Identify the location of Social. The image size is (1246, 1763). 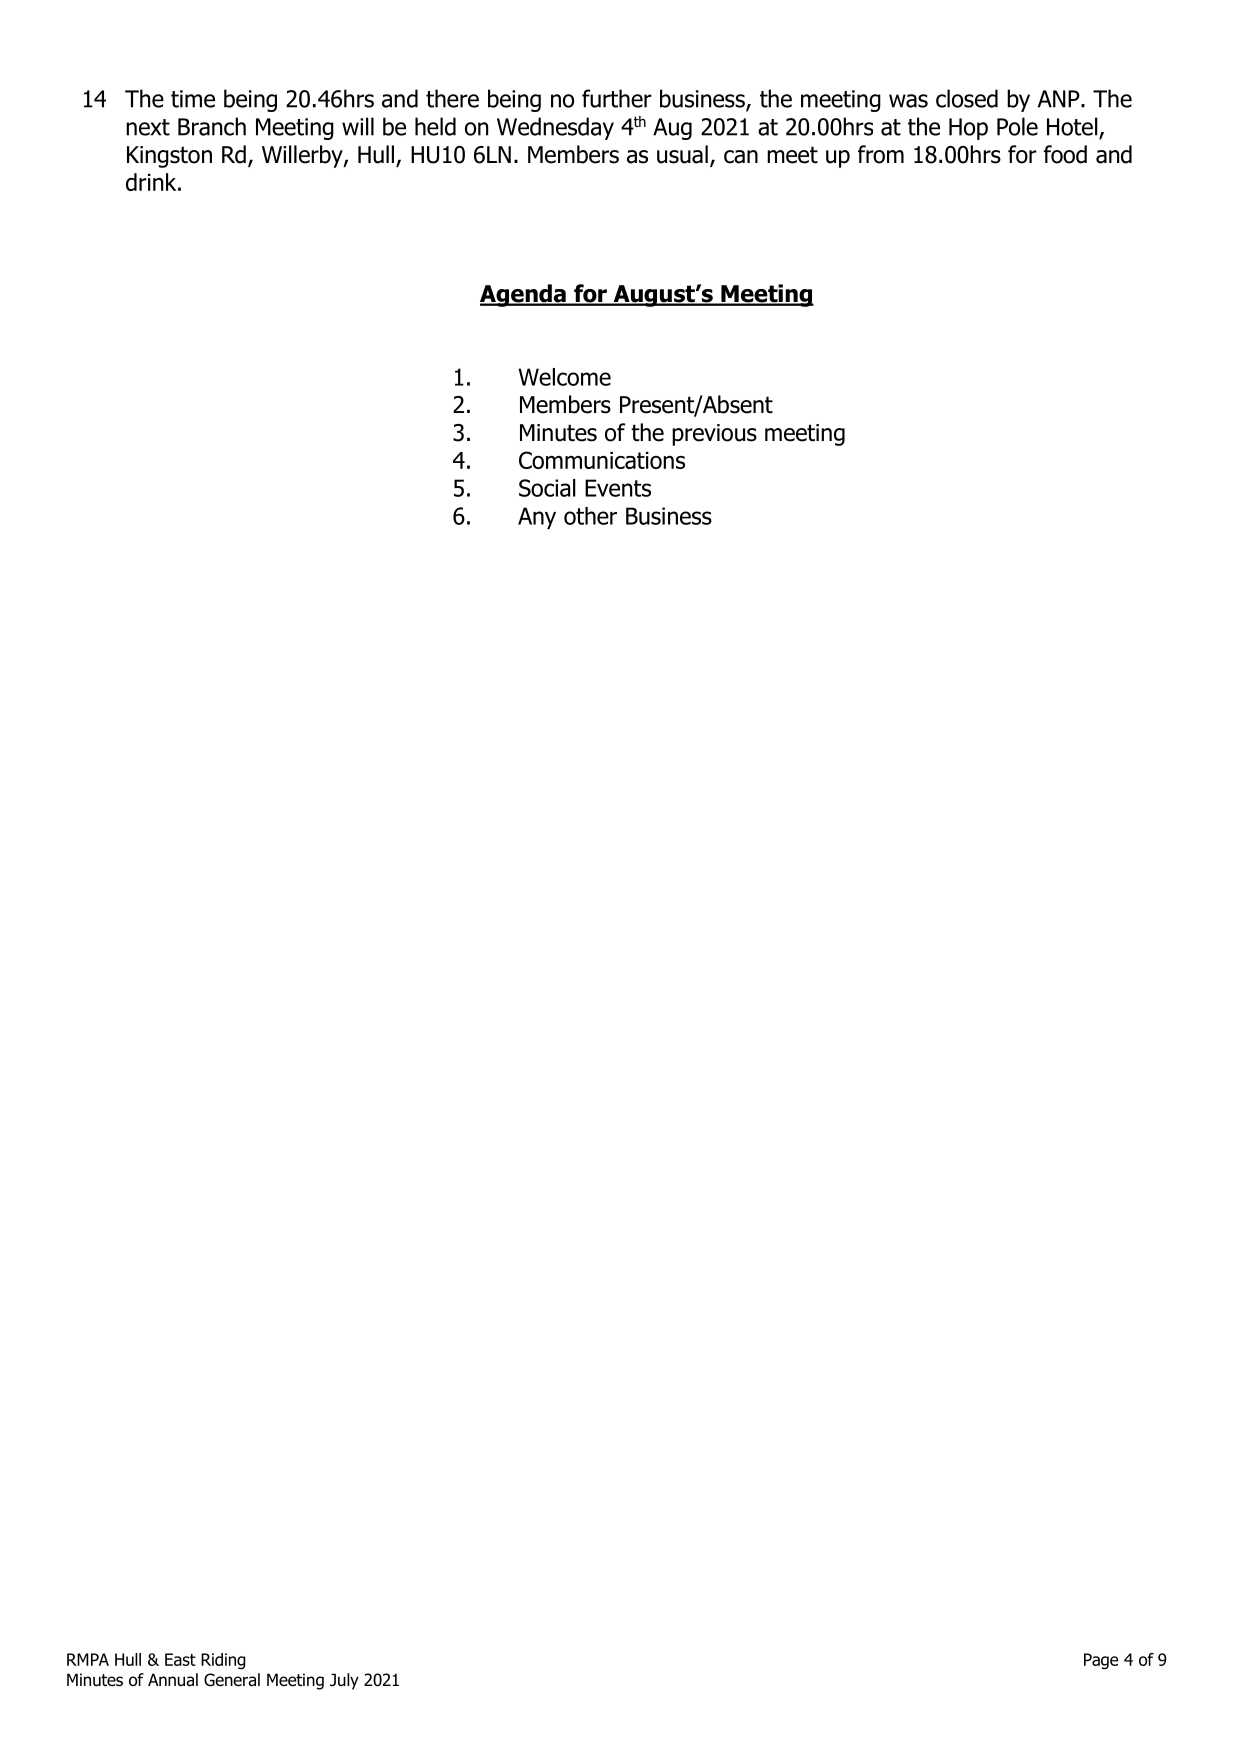
(547, 488).
